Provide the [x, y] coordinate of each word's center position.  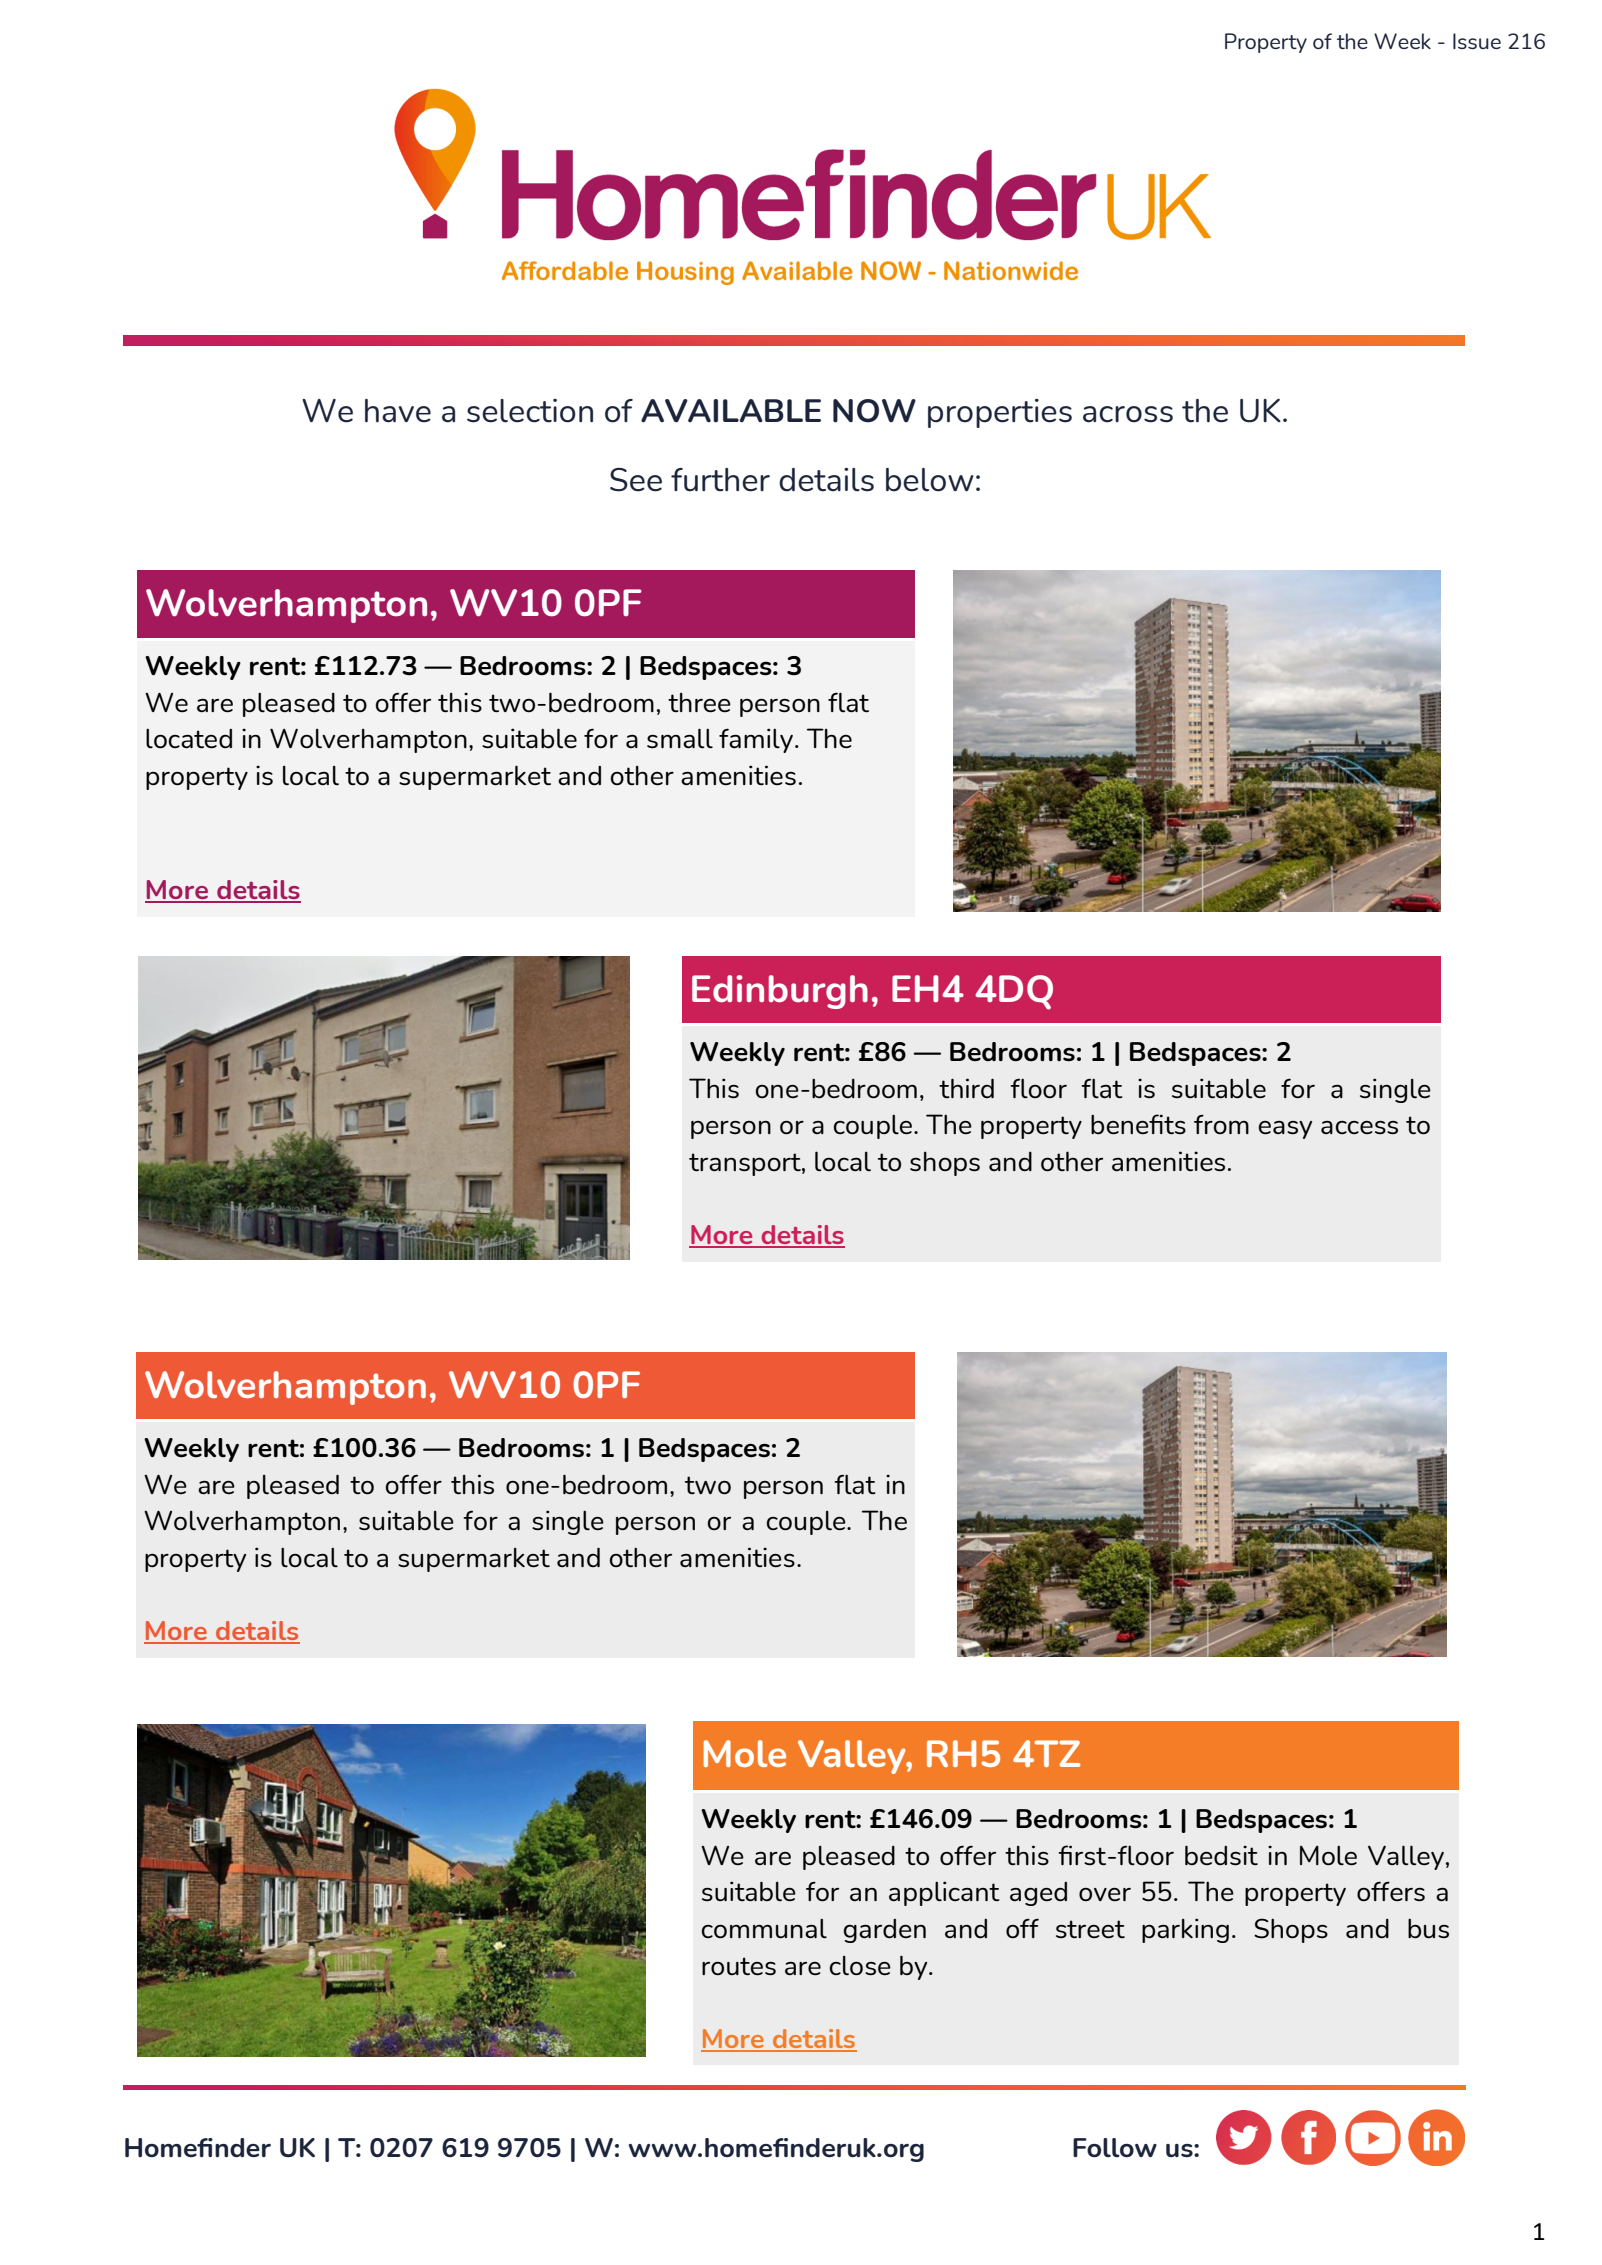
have [398, 411]
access [1359, 1128]
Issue [1477, 41]
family [757, 740]
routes [739, 1966]
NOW [874, 411]
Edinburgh [780, 992]
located [189, 738]
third [966, 1088]
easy [1285, 1130]
